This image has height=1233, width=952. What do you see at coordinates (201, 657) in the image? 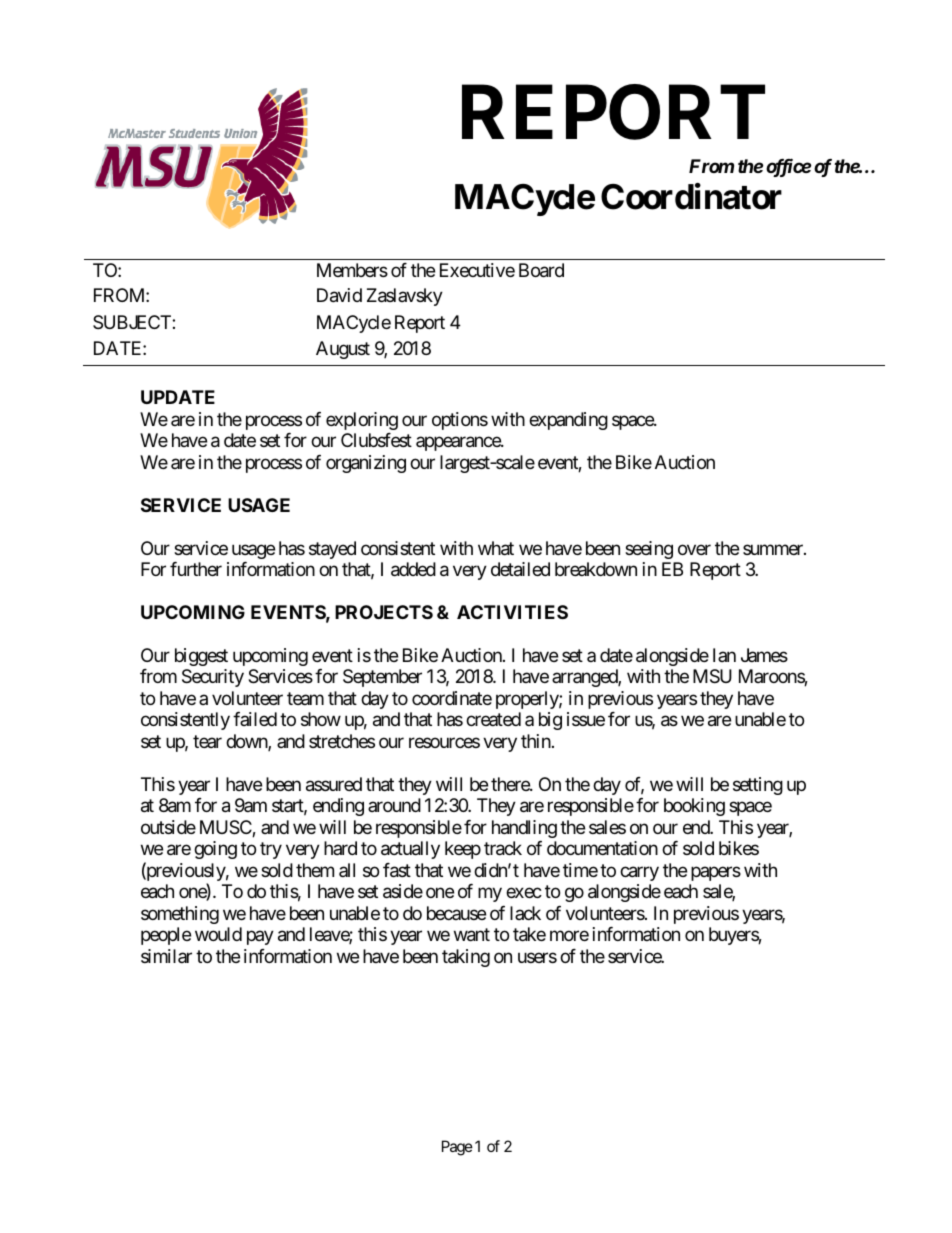
I see `biggest` at bounding box center [201, 657].
